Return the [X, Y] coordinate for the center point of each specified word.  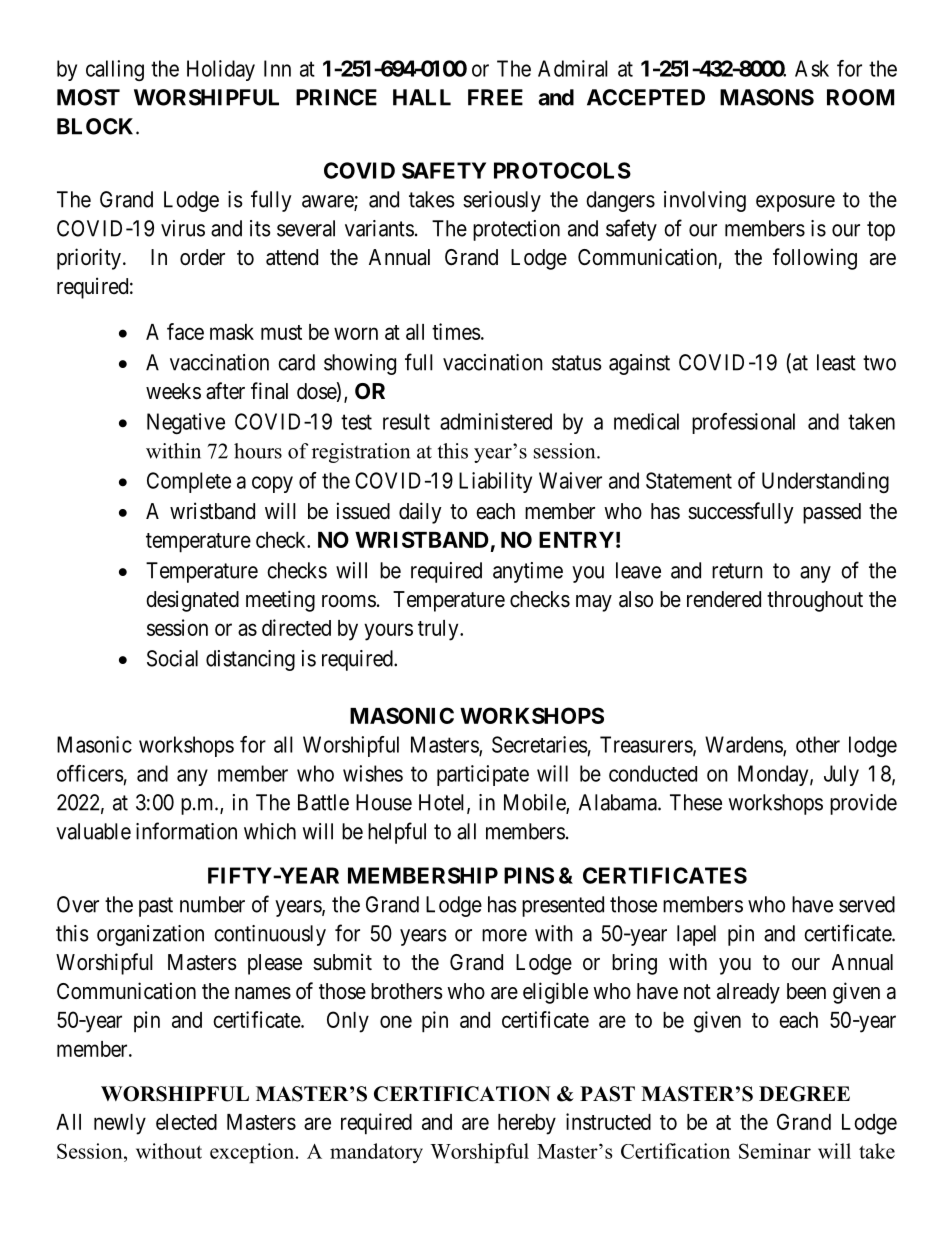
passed [832, 513]
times [456, 331]
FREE [495, 97]
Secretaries [539, 744]
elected [186, 1122]
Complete [189, 482]
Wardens [744, 745]
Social [172, 658]
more [504, 935]
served [867, 904]
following [815, 259]
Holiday [221, 70]
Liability [495, 482]
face [185, 331]
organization [150, 935]
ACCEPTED [646, 97]
